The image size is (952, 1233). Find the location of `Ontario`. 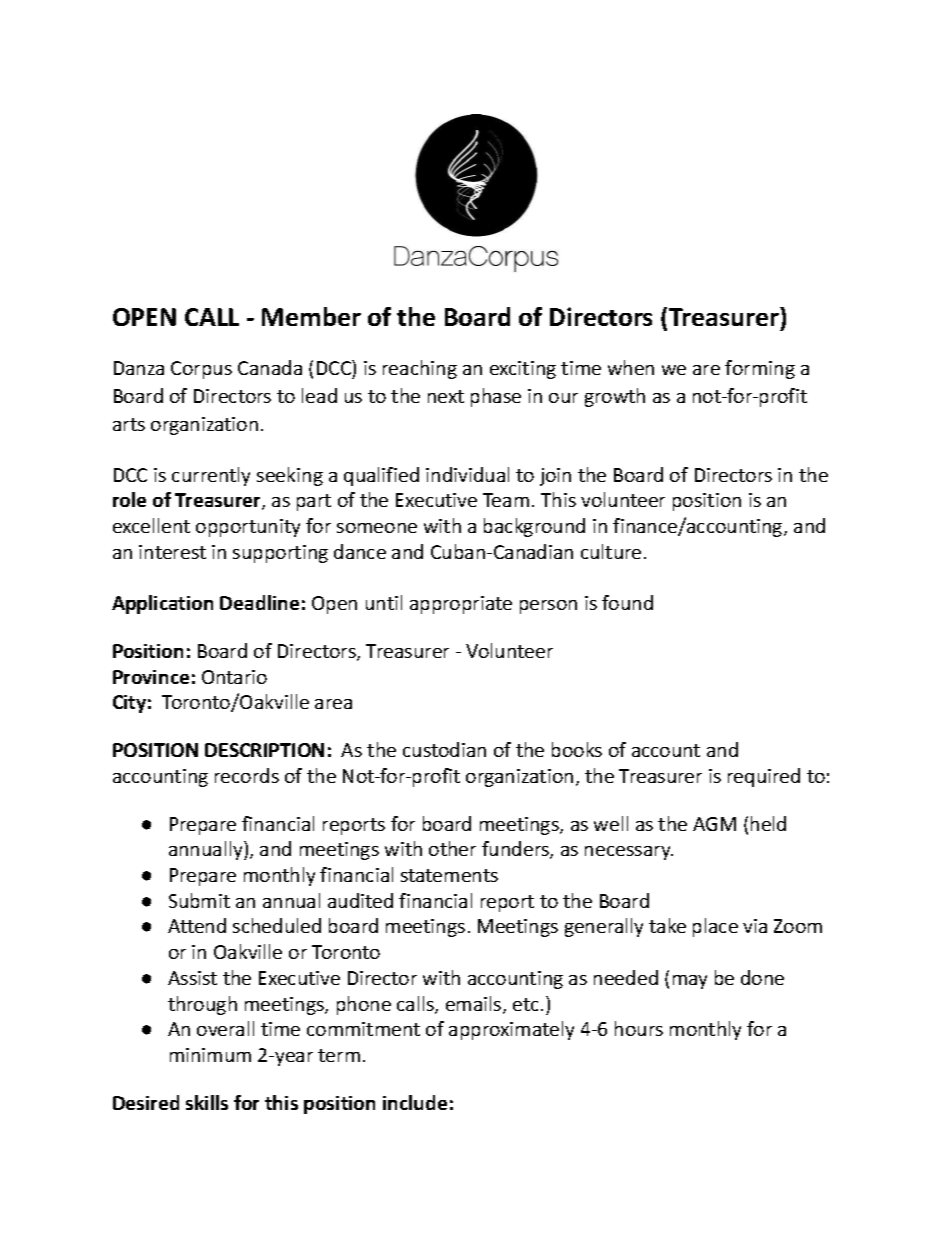

Ontario is located at coordinates (234, 677).
